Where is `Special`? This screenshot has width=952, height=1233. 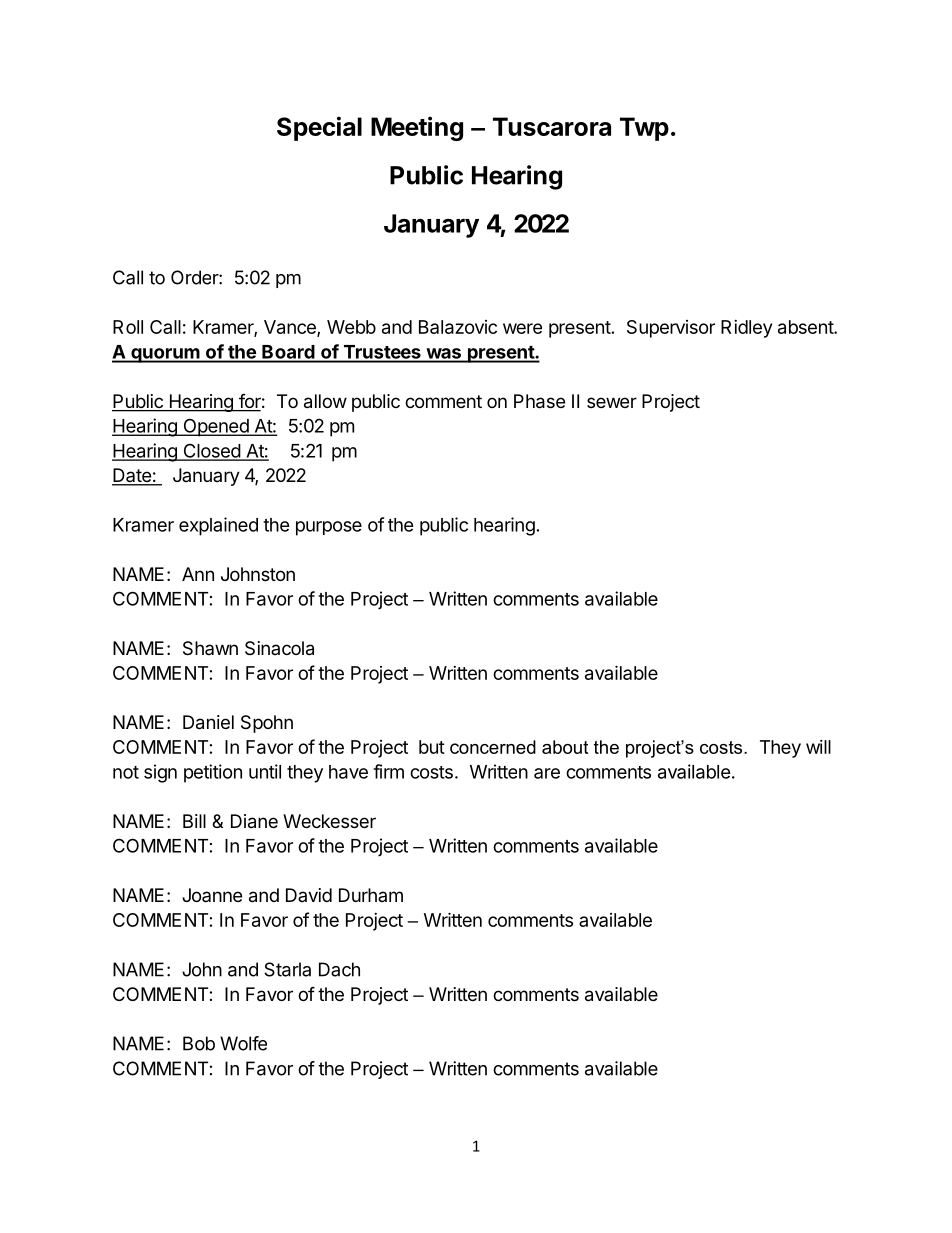 Special is located at coordinates (319, 128).
